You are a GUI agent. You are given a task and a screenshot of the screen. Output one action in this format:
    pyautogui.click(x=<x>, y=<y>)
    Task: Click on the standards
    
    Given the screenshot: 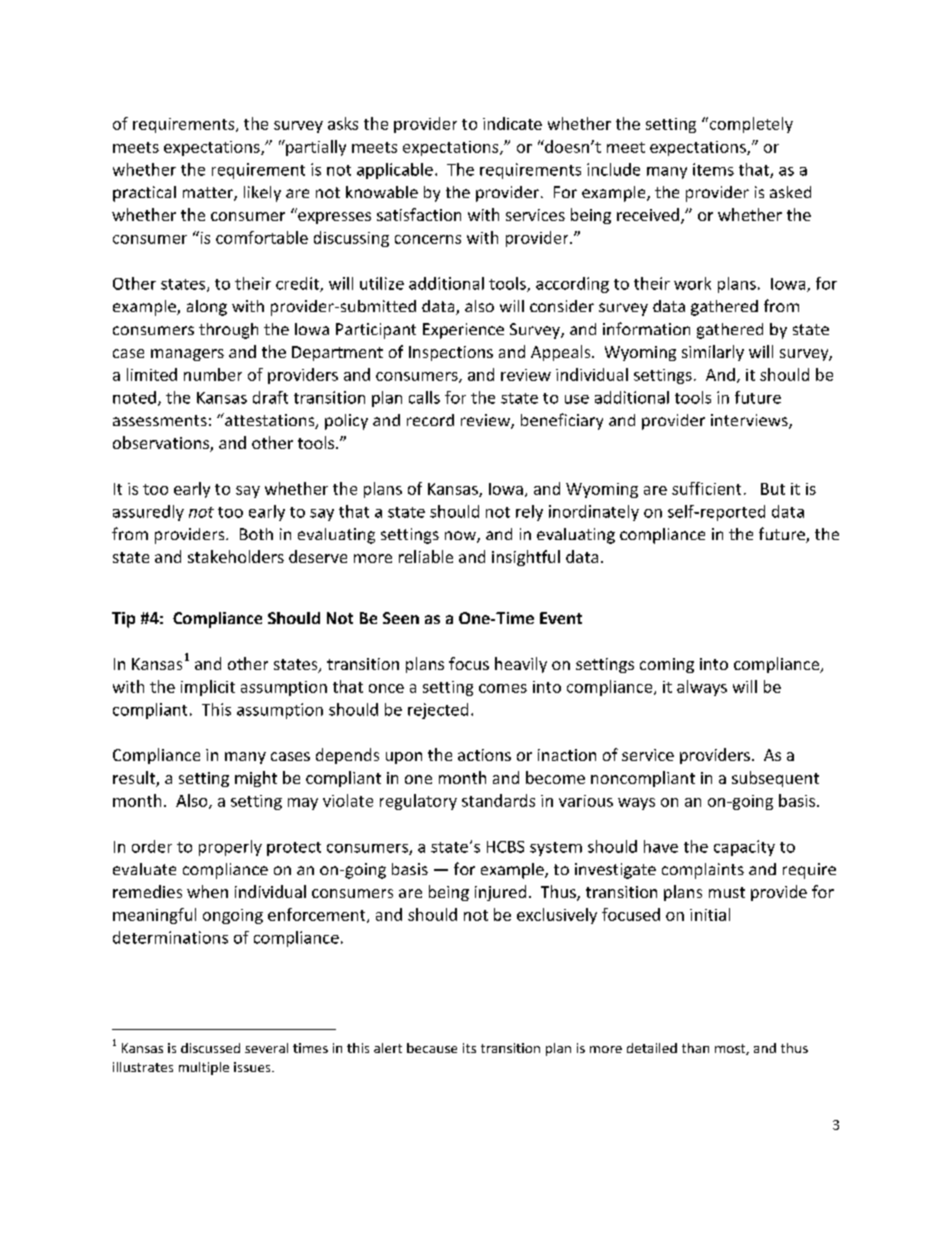 What is the action you would take?
    pyautogui.click(x=498, y=800)
